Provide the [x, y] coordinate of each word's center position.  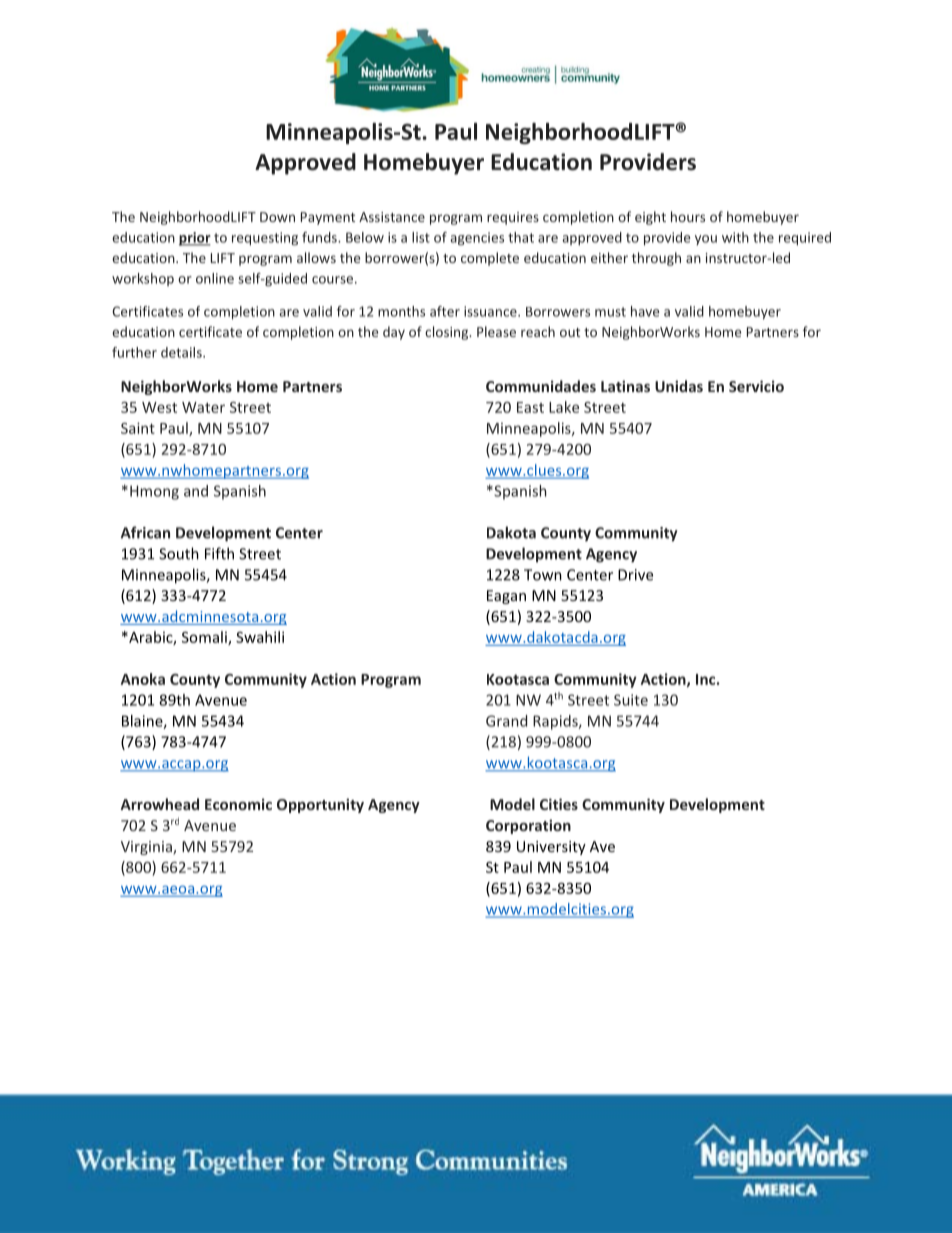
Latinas [625, 386]
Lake [564, 407]
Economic [238, 804]
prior [195, 239]
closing [448, 333]
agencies [477, 239]
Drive [635, 575]
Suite [631, 700]
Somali [205, 638]
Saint [138, 428]
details [182, 352]
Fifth [219, 553]
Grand [506, 721]
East [530, 407]
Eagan [506, 597]
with [735, 237]
